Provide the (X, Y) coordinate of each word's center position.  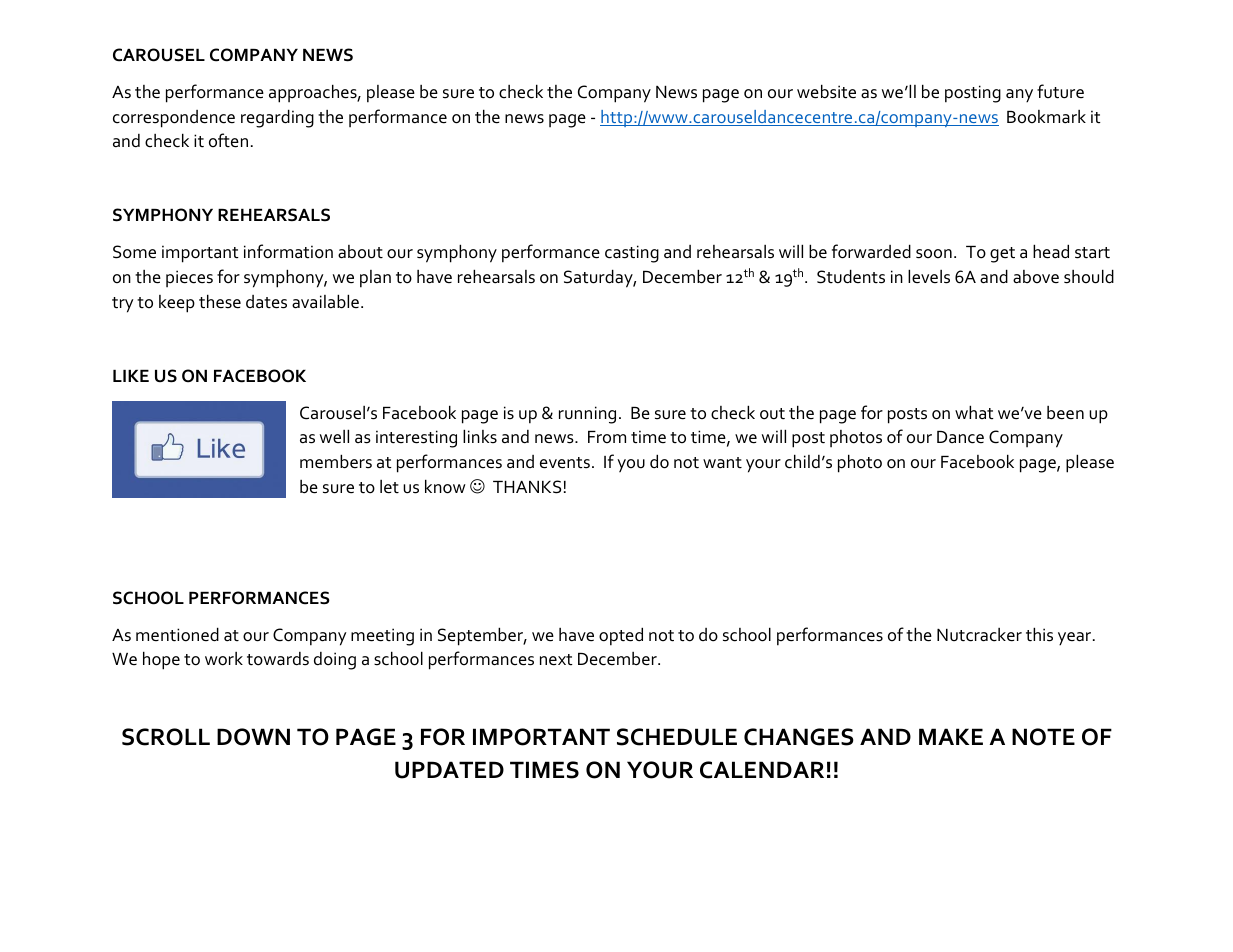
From (607, 437)
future (1060, 91)
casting (632, 254)
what (974, 412)
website (826, 91)
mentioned (177, 634)
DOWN (253, 737)
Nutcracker (979, 635)
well (334, 436)
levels (929, 276)
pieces (189, 278)
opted (621, 636)
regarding (277, 118)
